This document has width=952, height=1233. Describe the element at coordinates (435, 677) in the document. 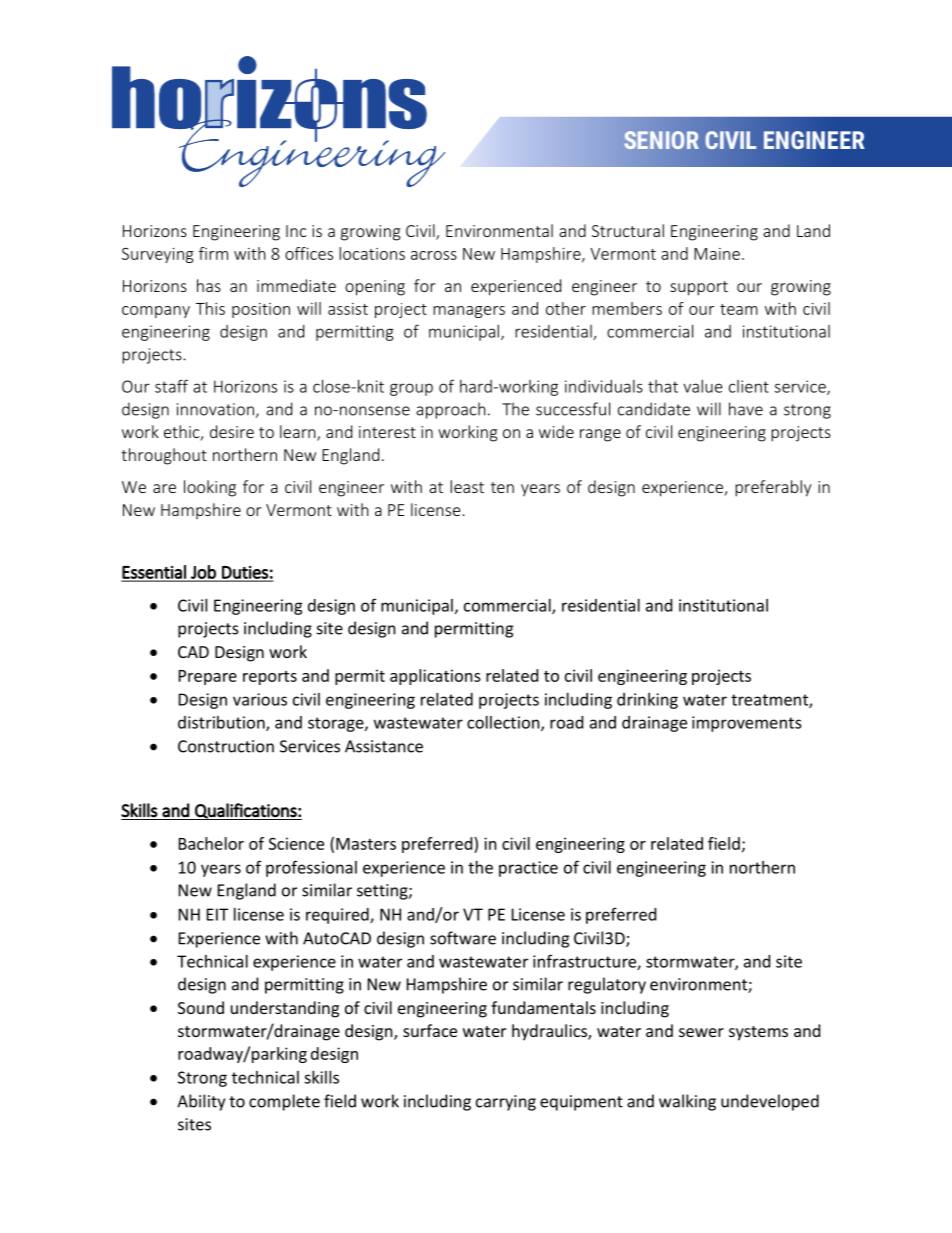

I see `applications` at that location.
